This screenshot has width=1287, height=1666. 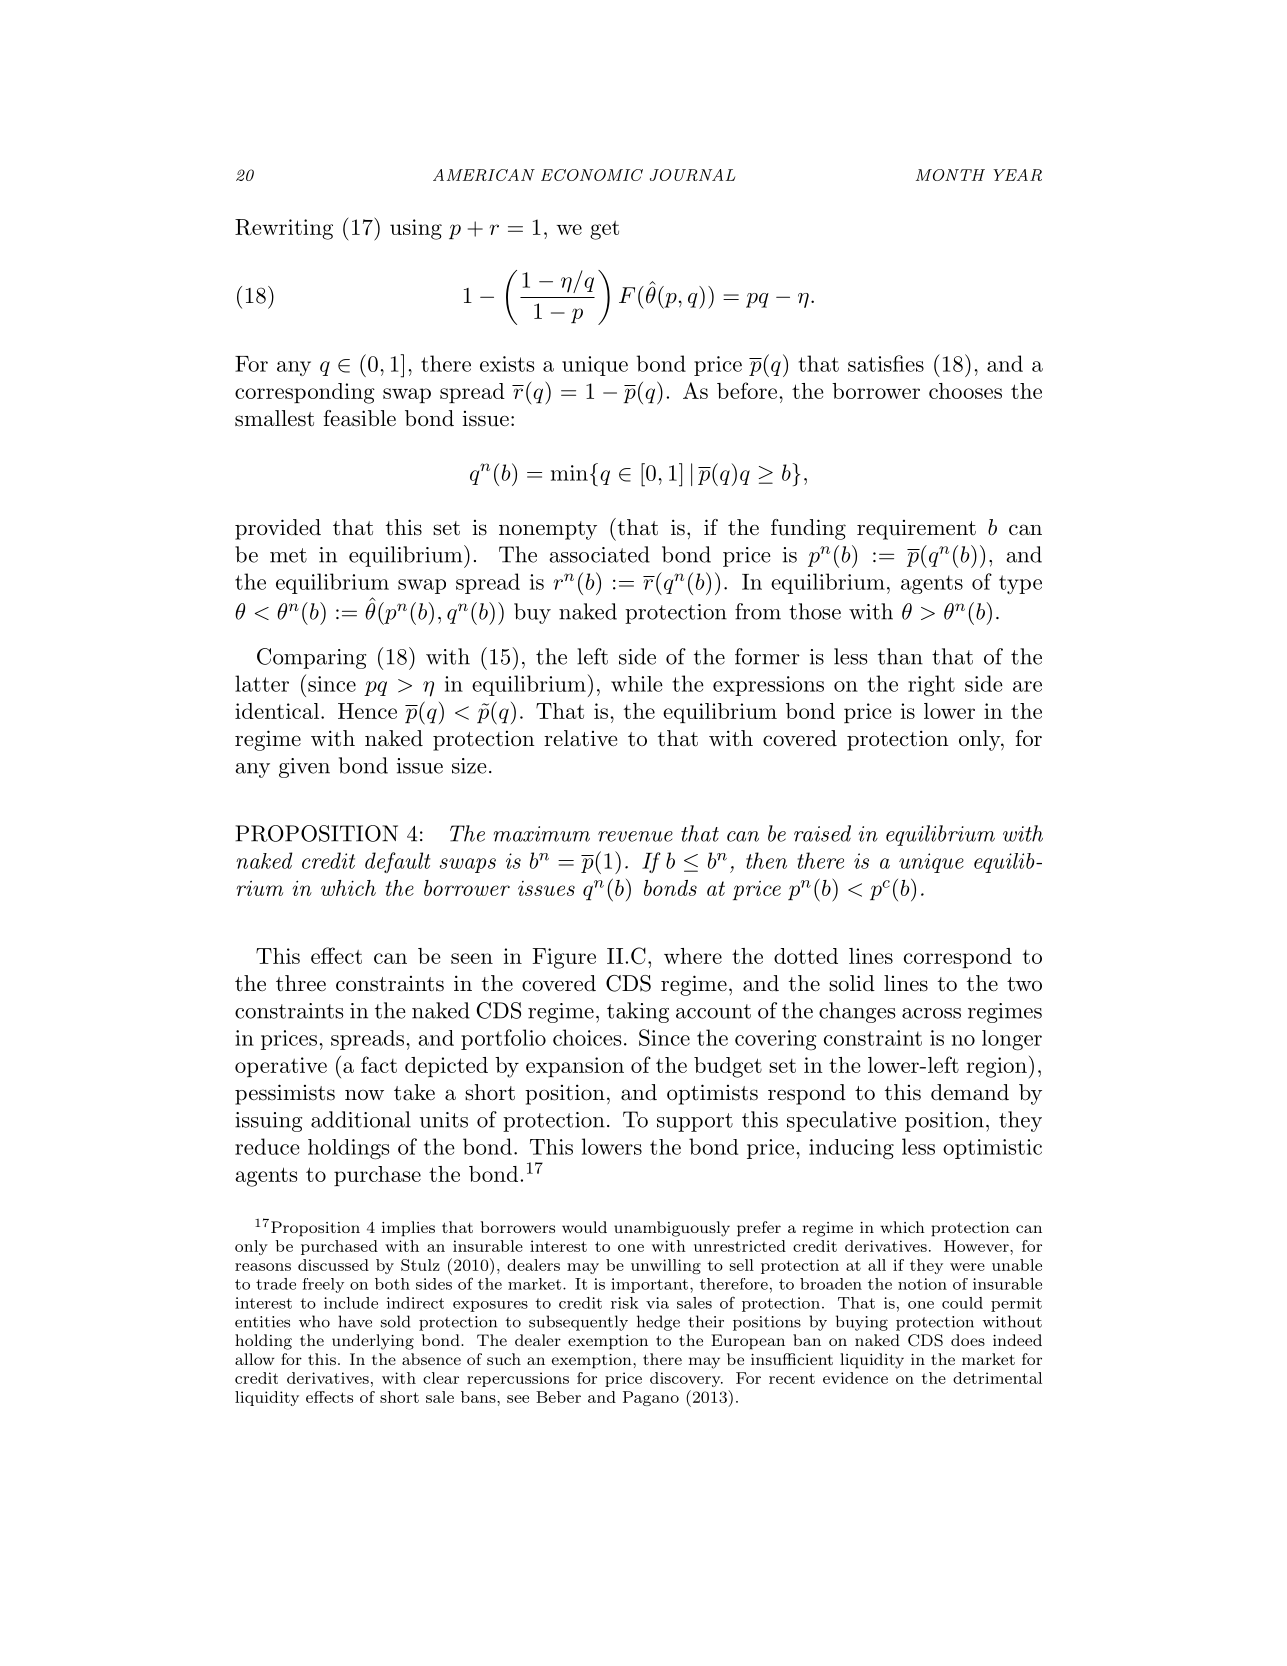 What do you see at coordinates (931, 685) in the screenshot?
I see `right` at bounding box center [931, 685].
